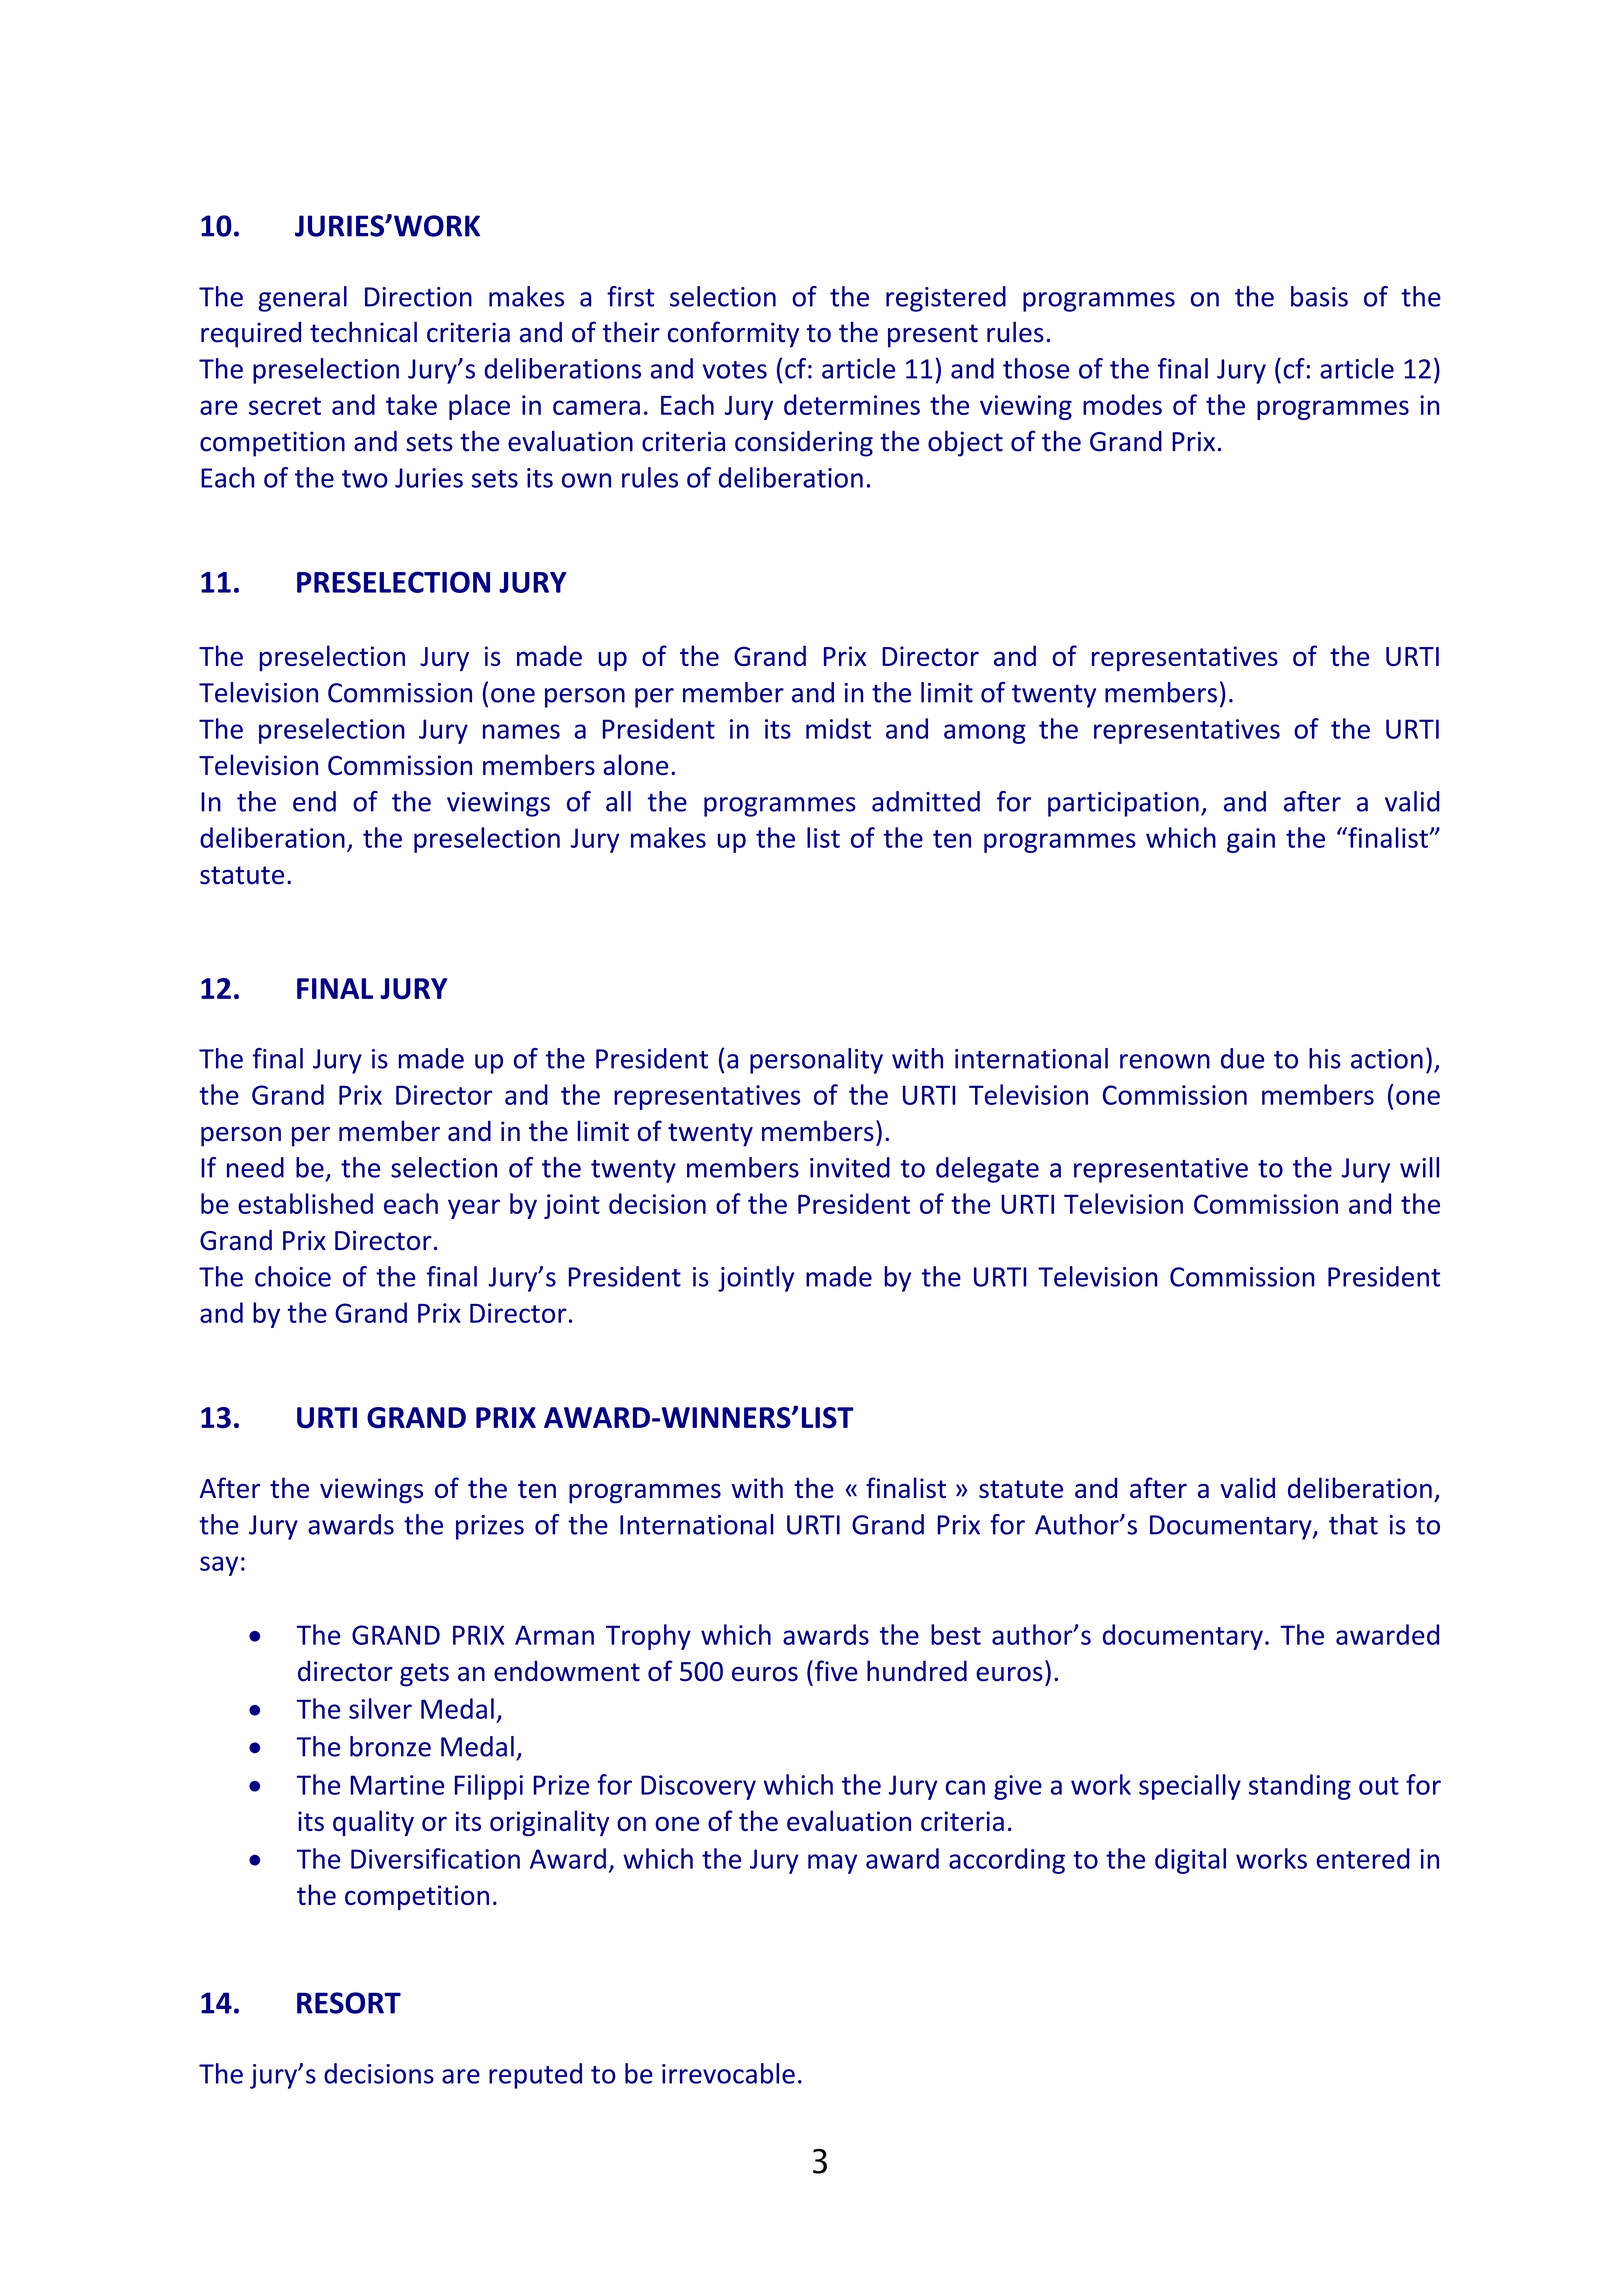 The height and width of the image is (2277, 1609). I want to click on determines, so click(852, 404).
